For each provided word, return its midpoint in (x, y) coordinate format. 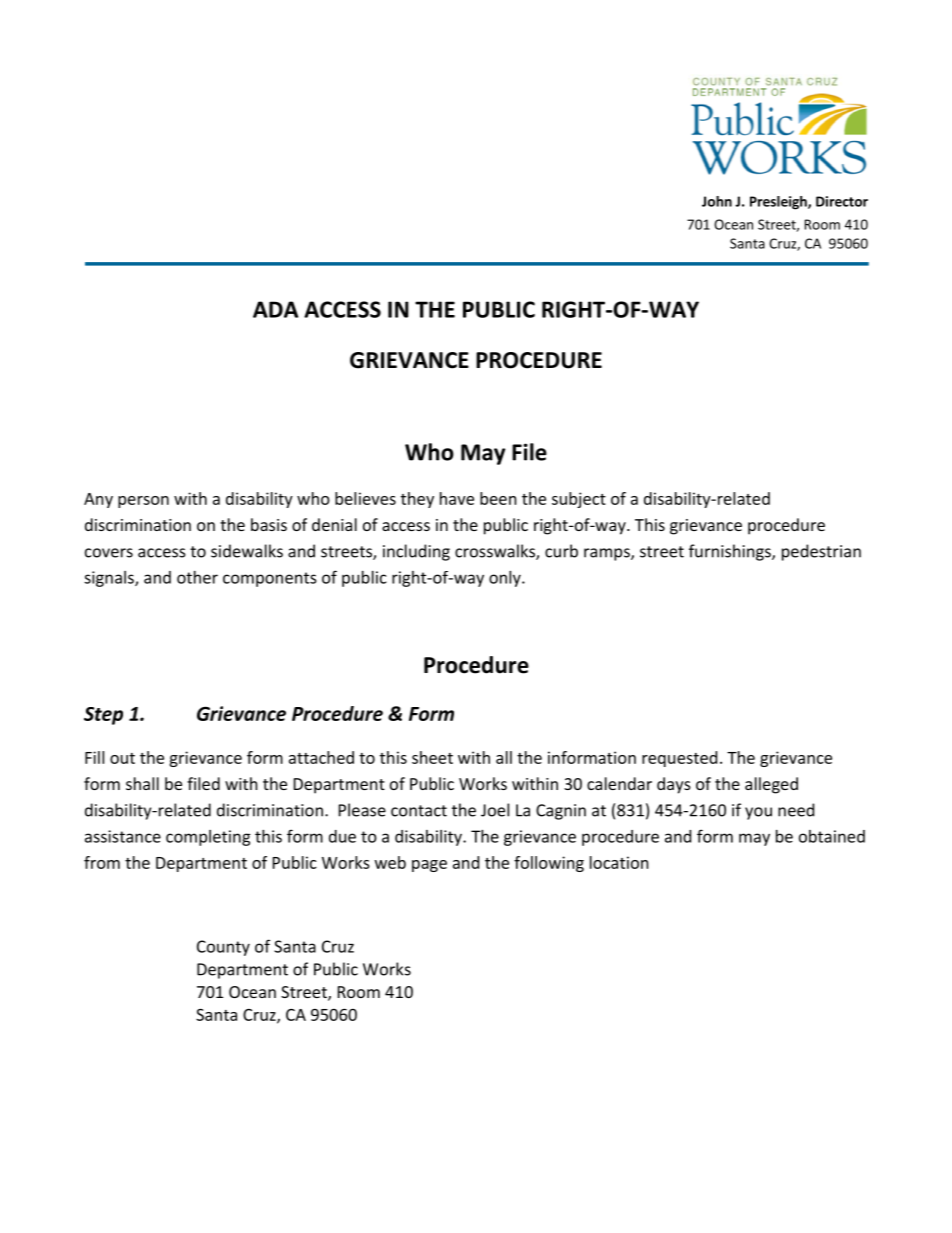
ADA (275, 309)
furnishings (731, 552)
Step (103, 716)
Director (842, 201)
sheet (432, 757)
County (223, 948)
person (143, 502)
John (717, 201)
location (619, 862)
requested (679, 759)
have (457, 498)
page (429, 866)
